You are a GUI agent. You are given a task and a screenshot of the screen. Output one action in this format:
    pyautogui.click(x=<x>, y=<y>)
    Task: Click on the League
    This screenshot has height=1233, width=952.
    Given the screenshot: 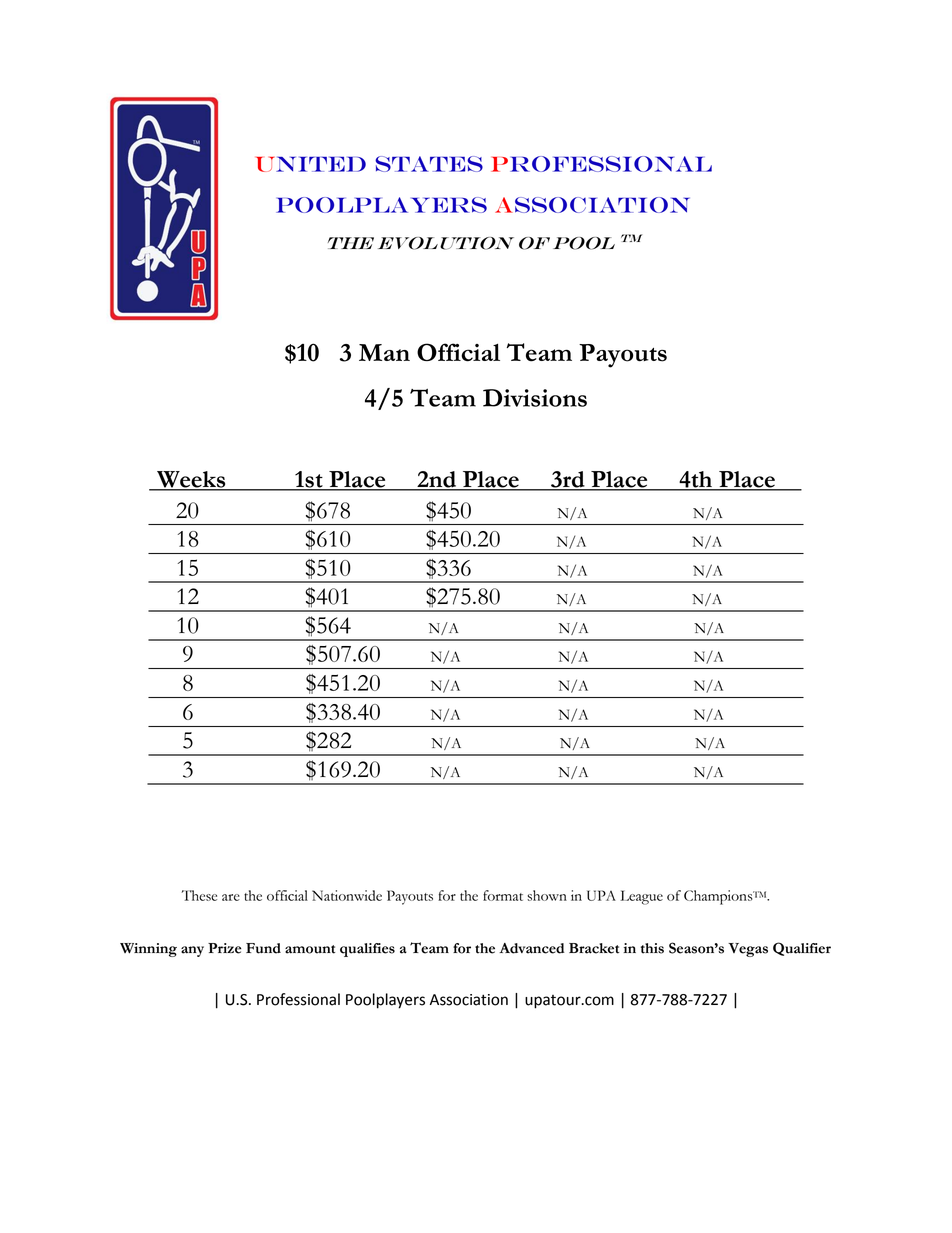 What is the action you would take?
    pyautogui.click(x=641, y=897)
